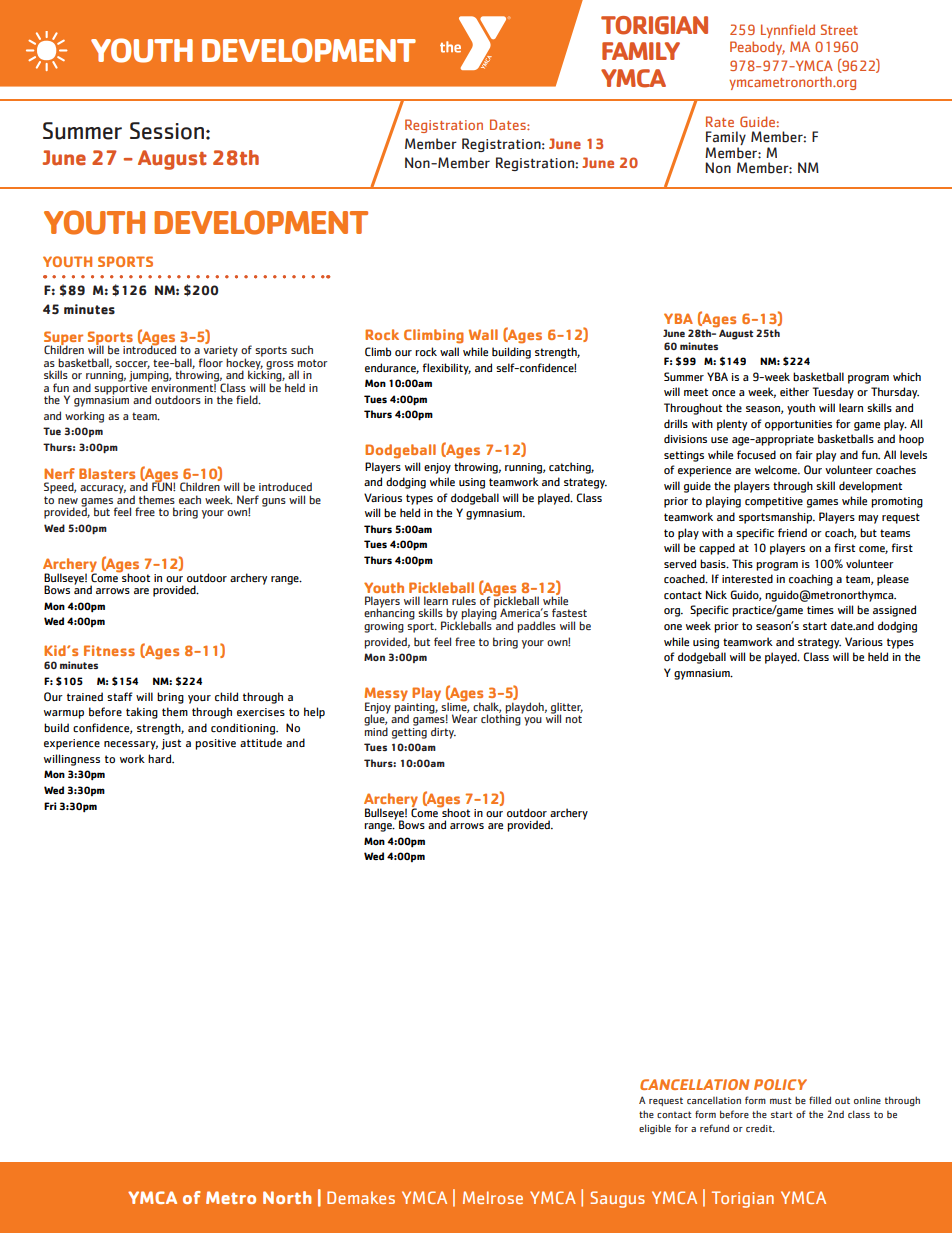  I want to click on eligible, so click(655, 1129).
